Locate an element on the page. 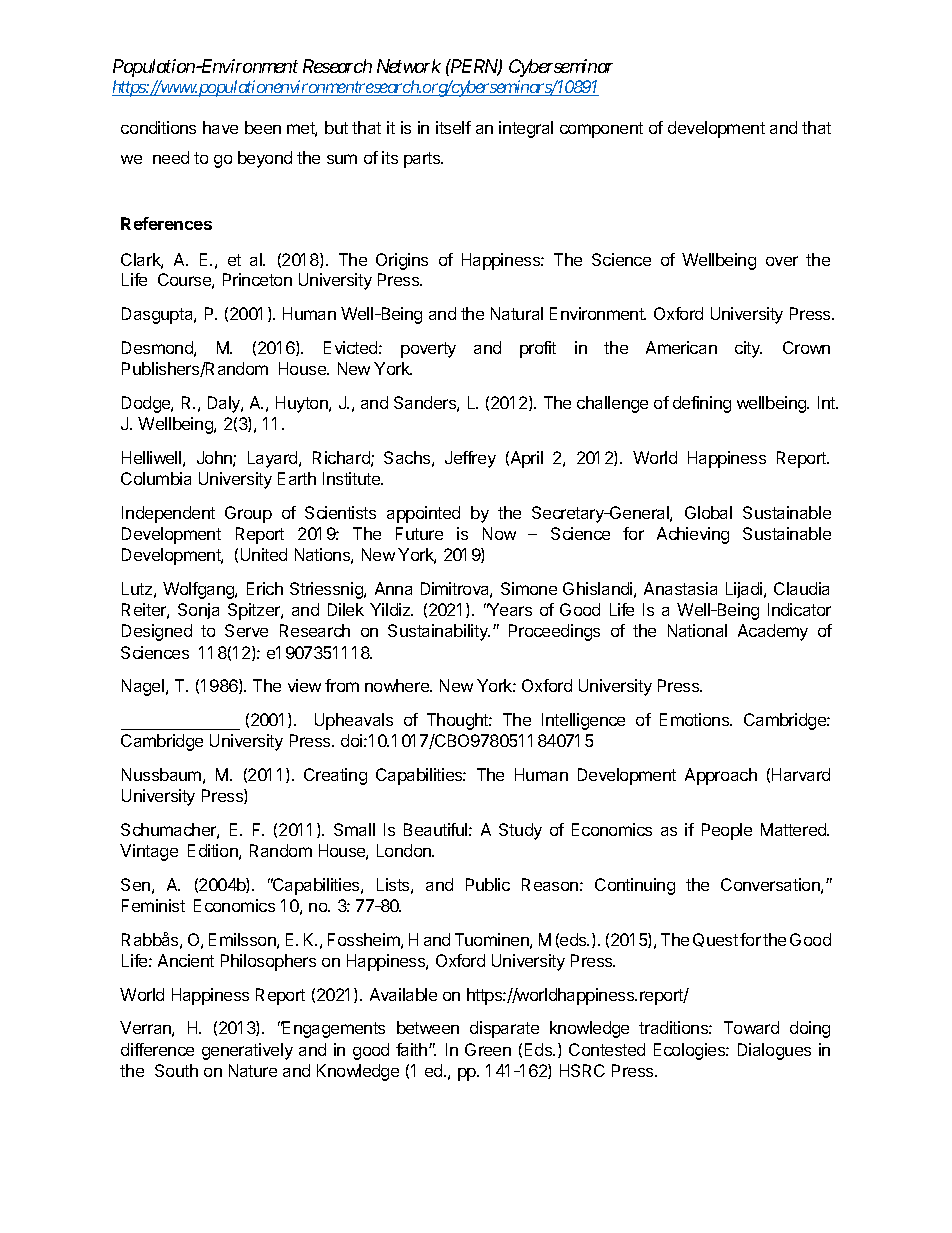  Simone is located at coordinates (529, 588).
